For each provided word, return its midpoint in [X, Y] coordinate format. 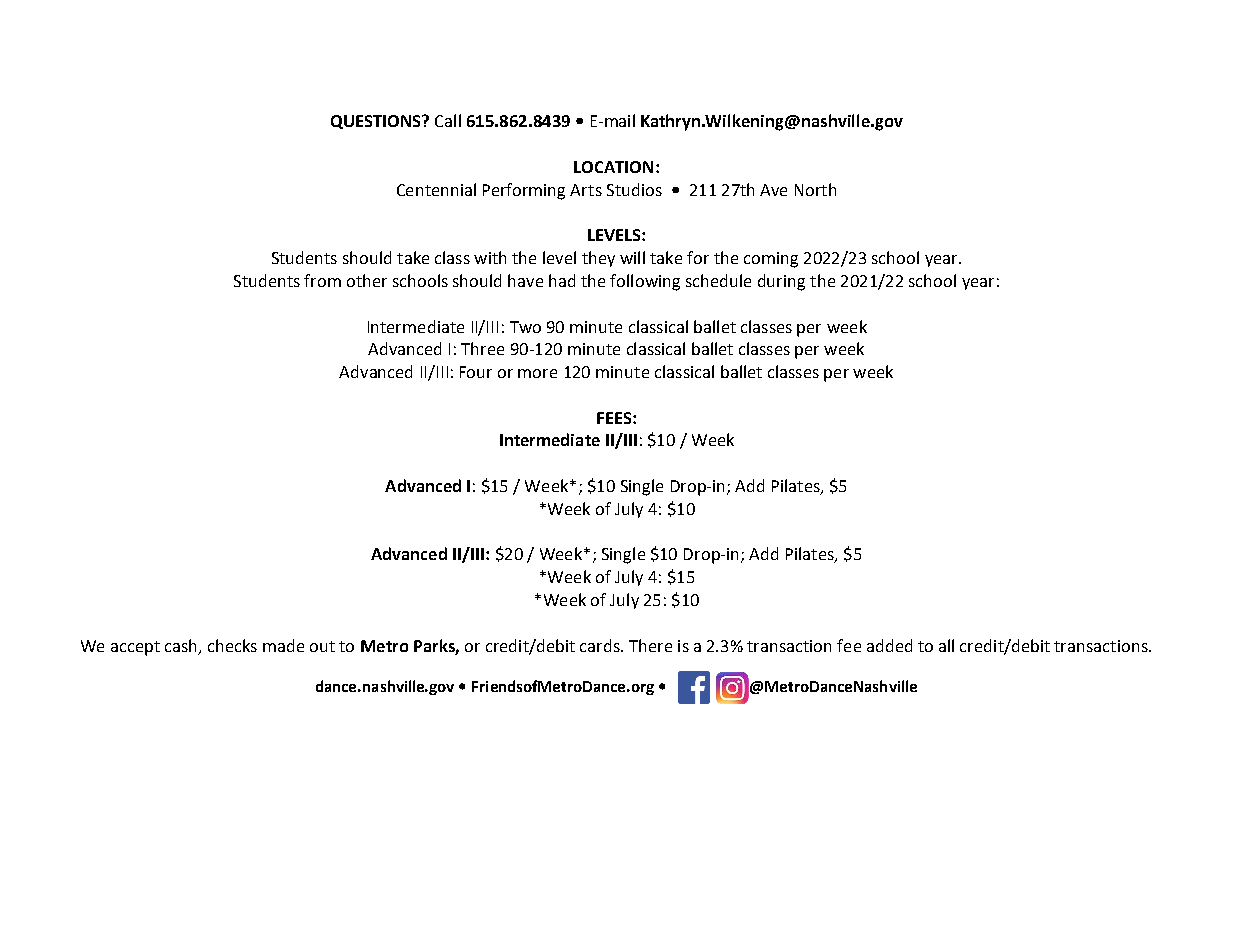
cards [601, 645]
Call [448, 120]
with [490, 257]
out [322, 646]
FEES [615, 418]
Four [476, 372]
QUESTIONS [377, 122]
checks [232, 645]
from [322, 280]
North [815, 189]
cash [180, 645]
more [537, 373]
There [650, 645]
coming [771, 260]
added [889, 645]
